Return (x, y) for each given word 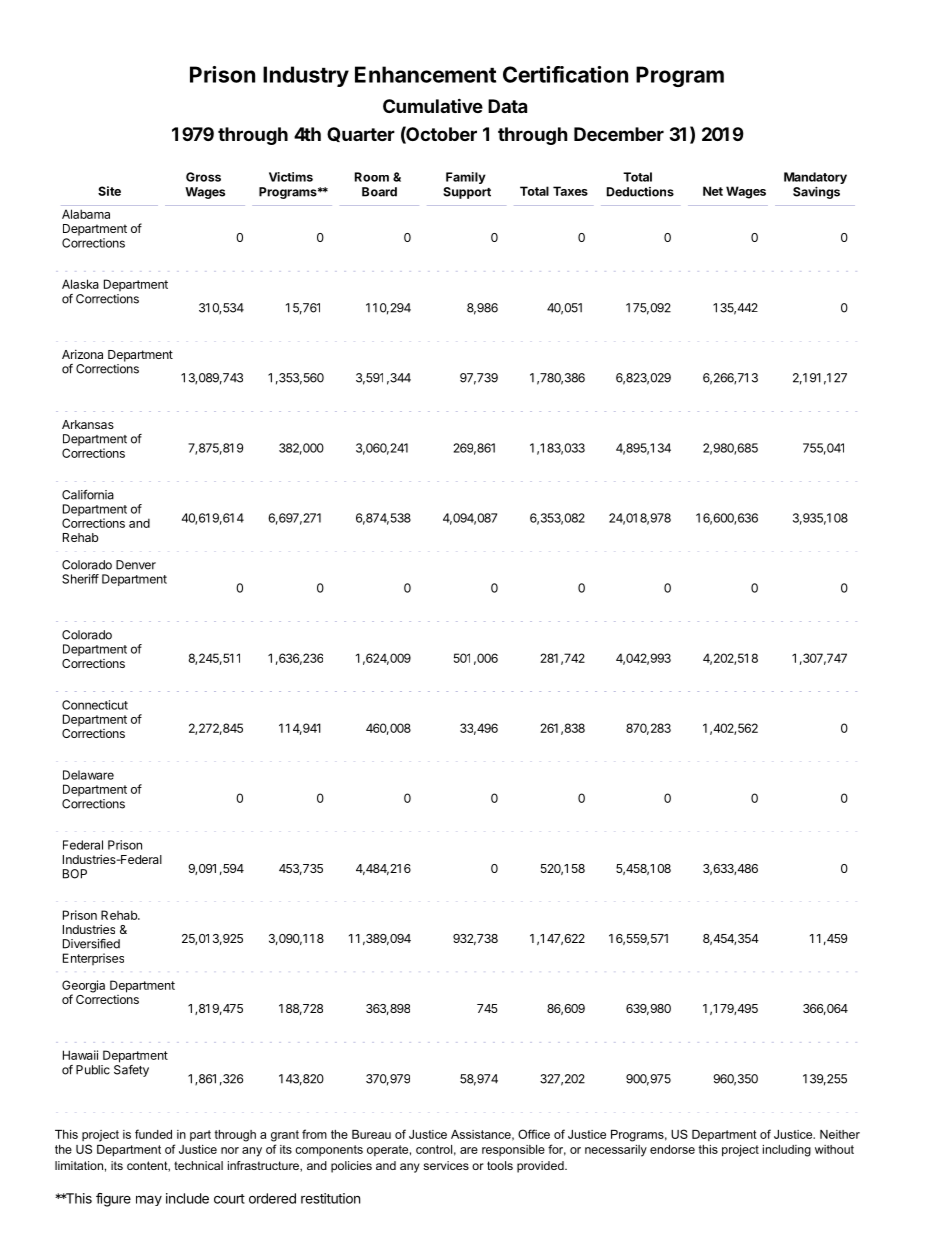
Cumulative (433, 105)
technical (198, 1165)
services (446, 1165)
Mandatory (815, 178)
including (787, 1151)
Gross (203, 177)
